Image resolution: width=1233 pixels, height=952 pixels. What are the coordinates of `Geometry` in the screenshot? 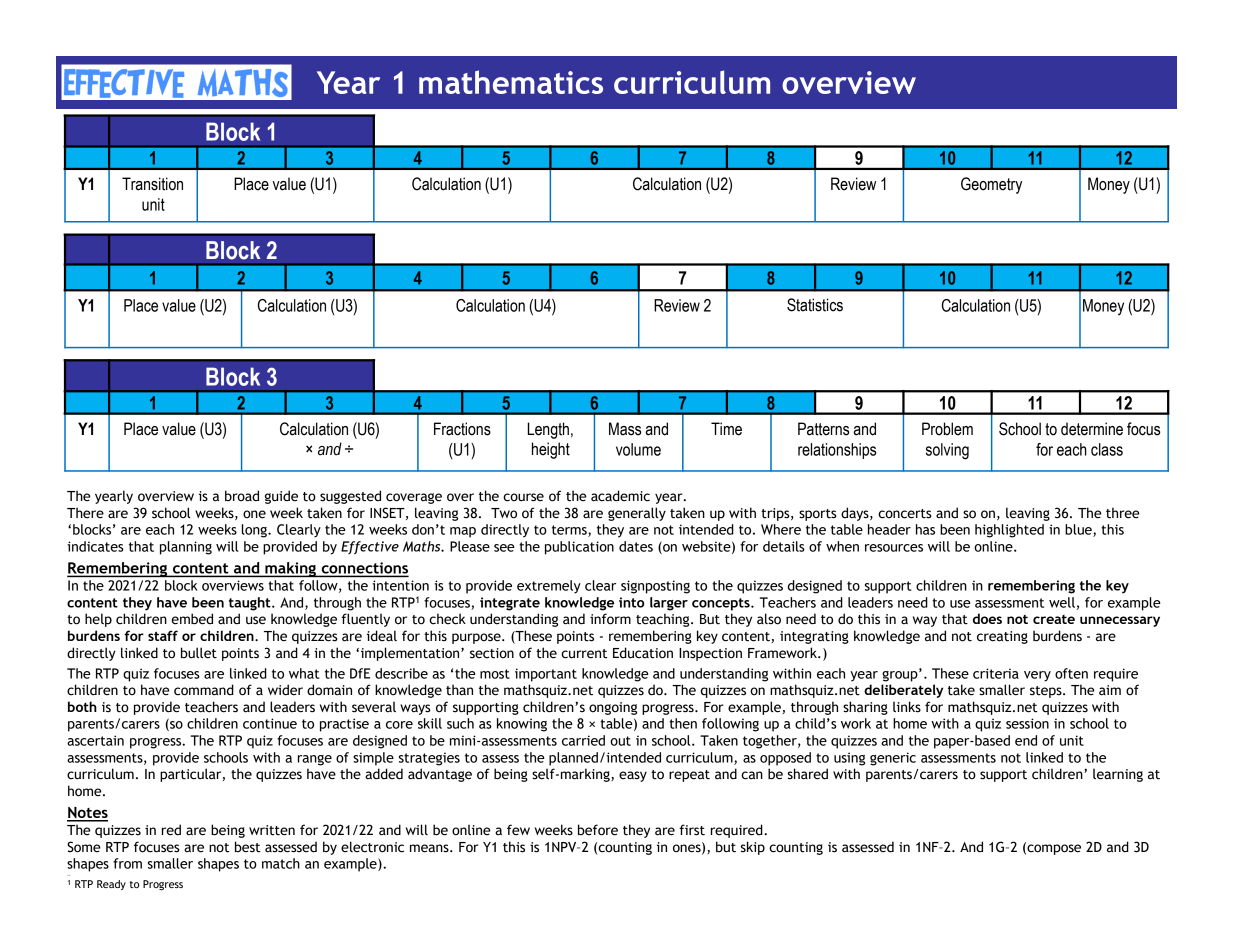 It's located at (991, 185).
